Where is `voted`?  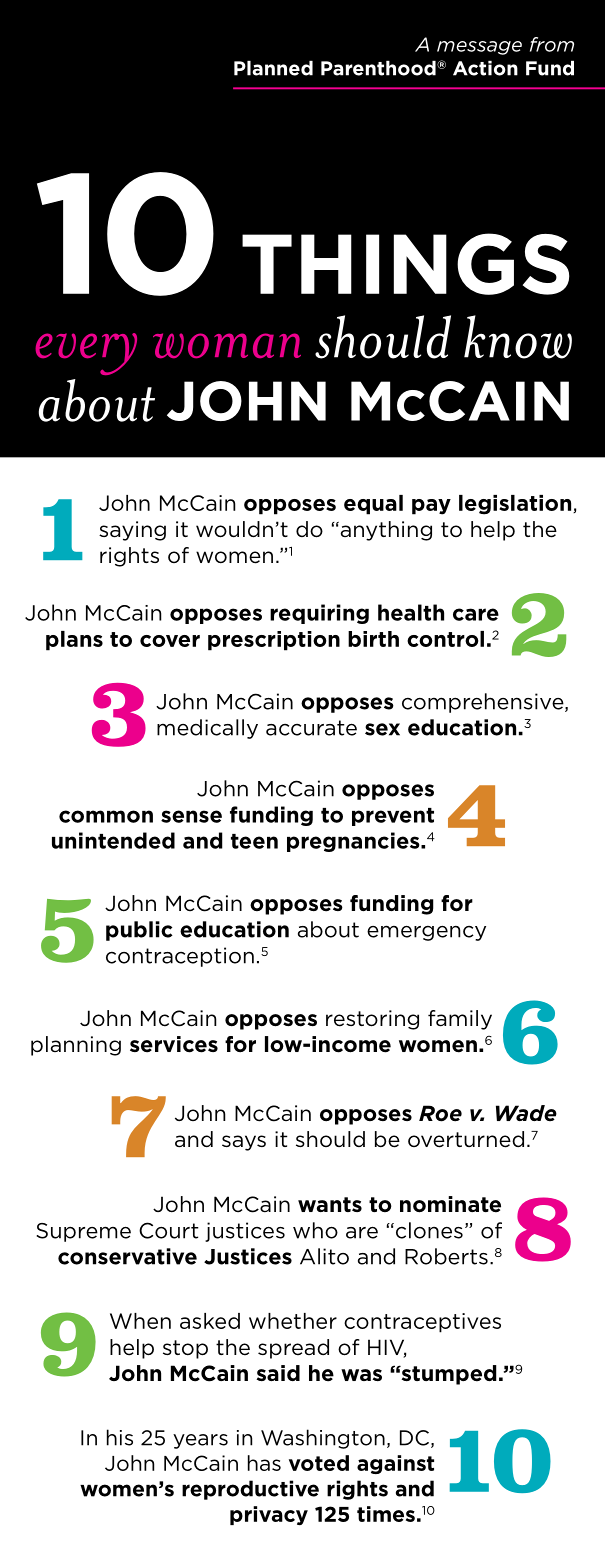 voted is located at coordinates (319, 1463).
